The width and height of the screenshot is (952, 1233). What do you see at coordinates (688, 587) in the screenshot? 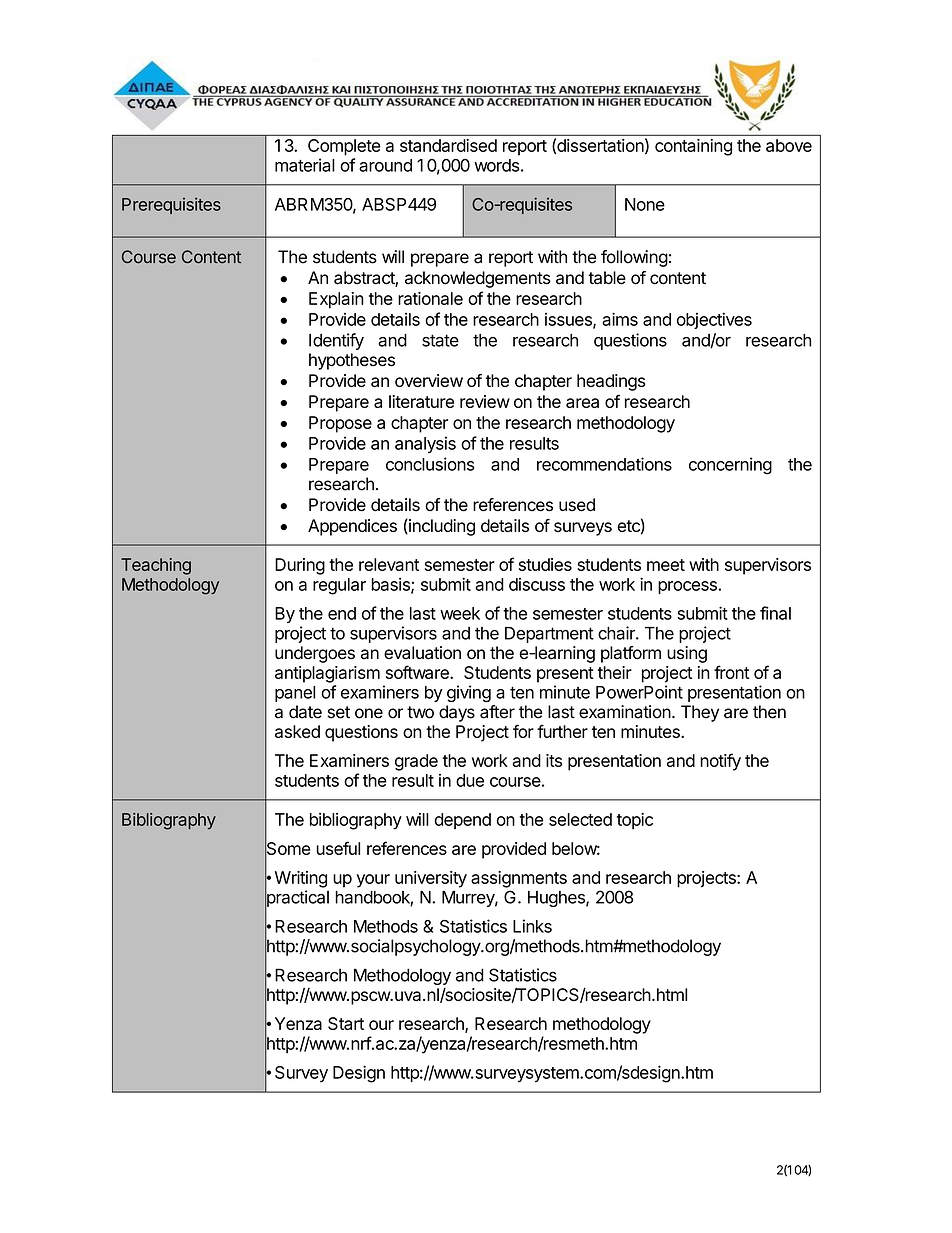
I see `process` at bounding box center [688, 587].
